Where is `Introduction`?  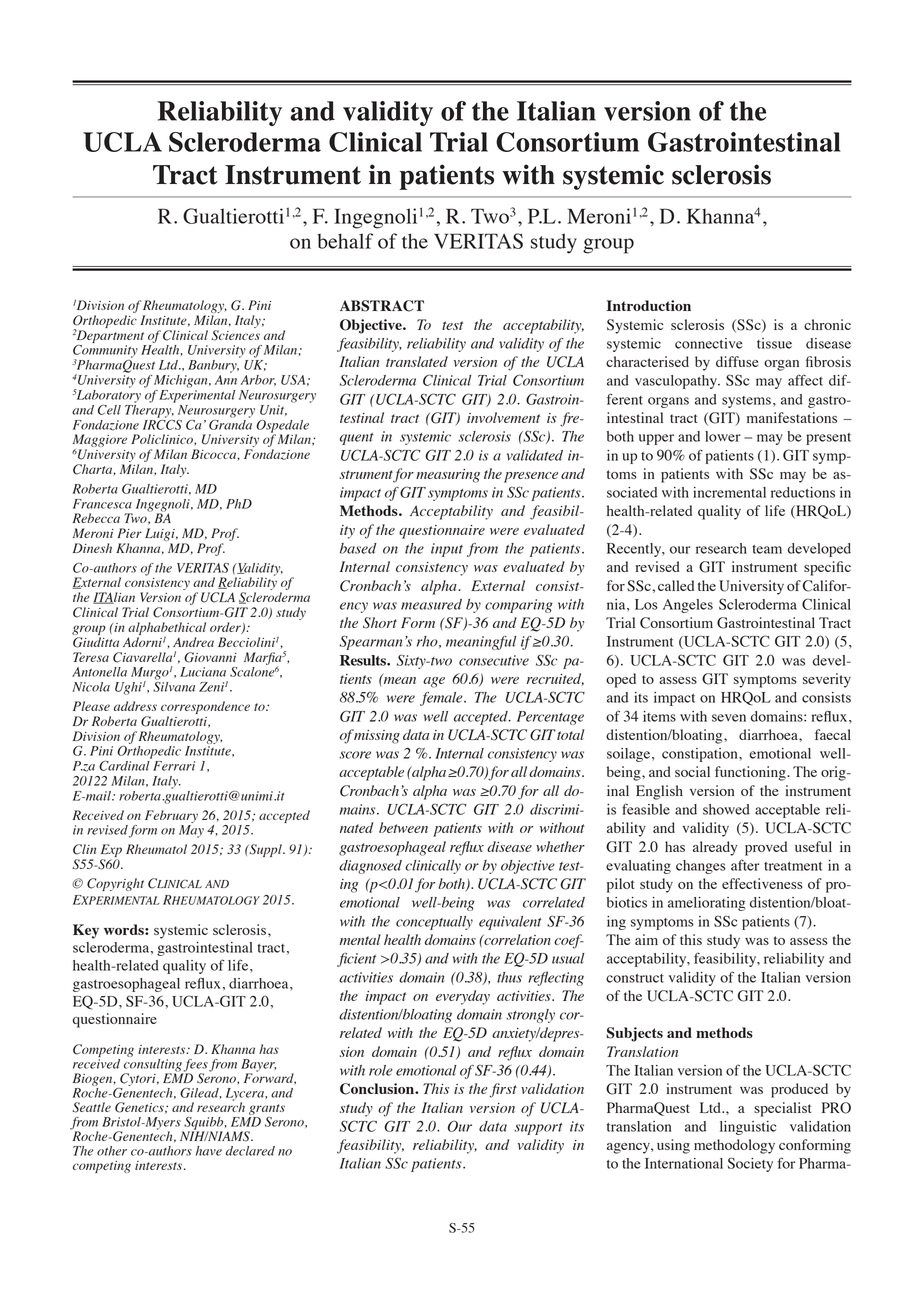
Introduction is located at coordinates (649, 305).
